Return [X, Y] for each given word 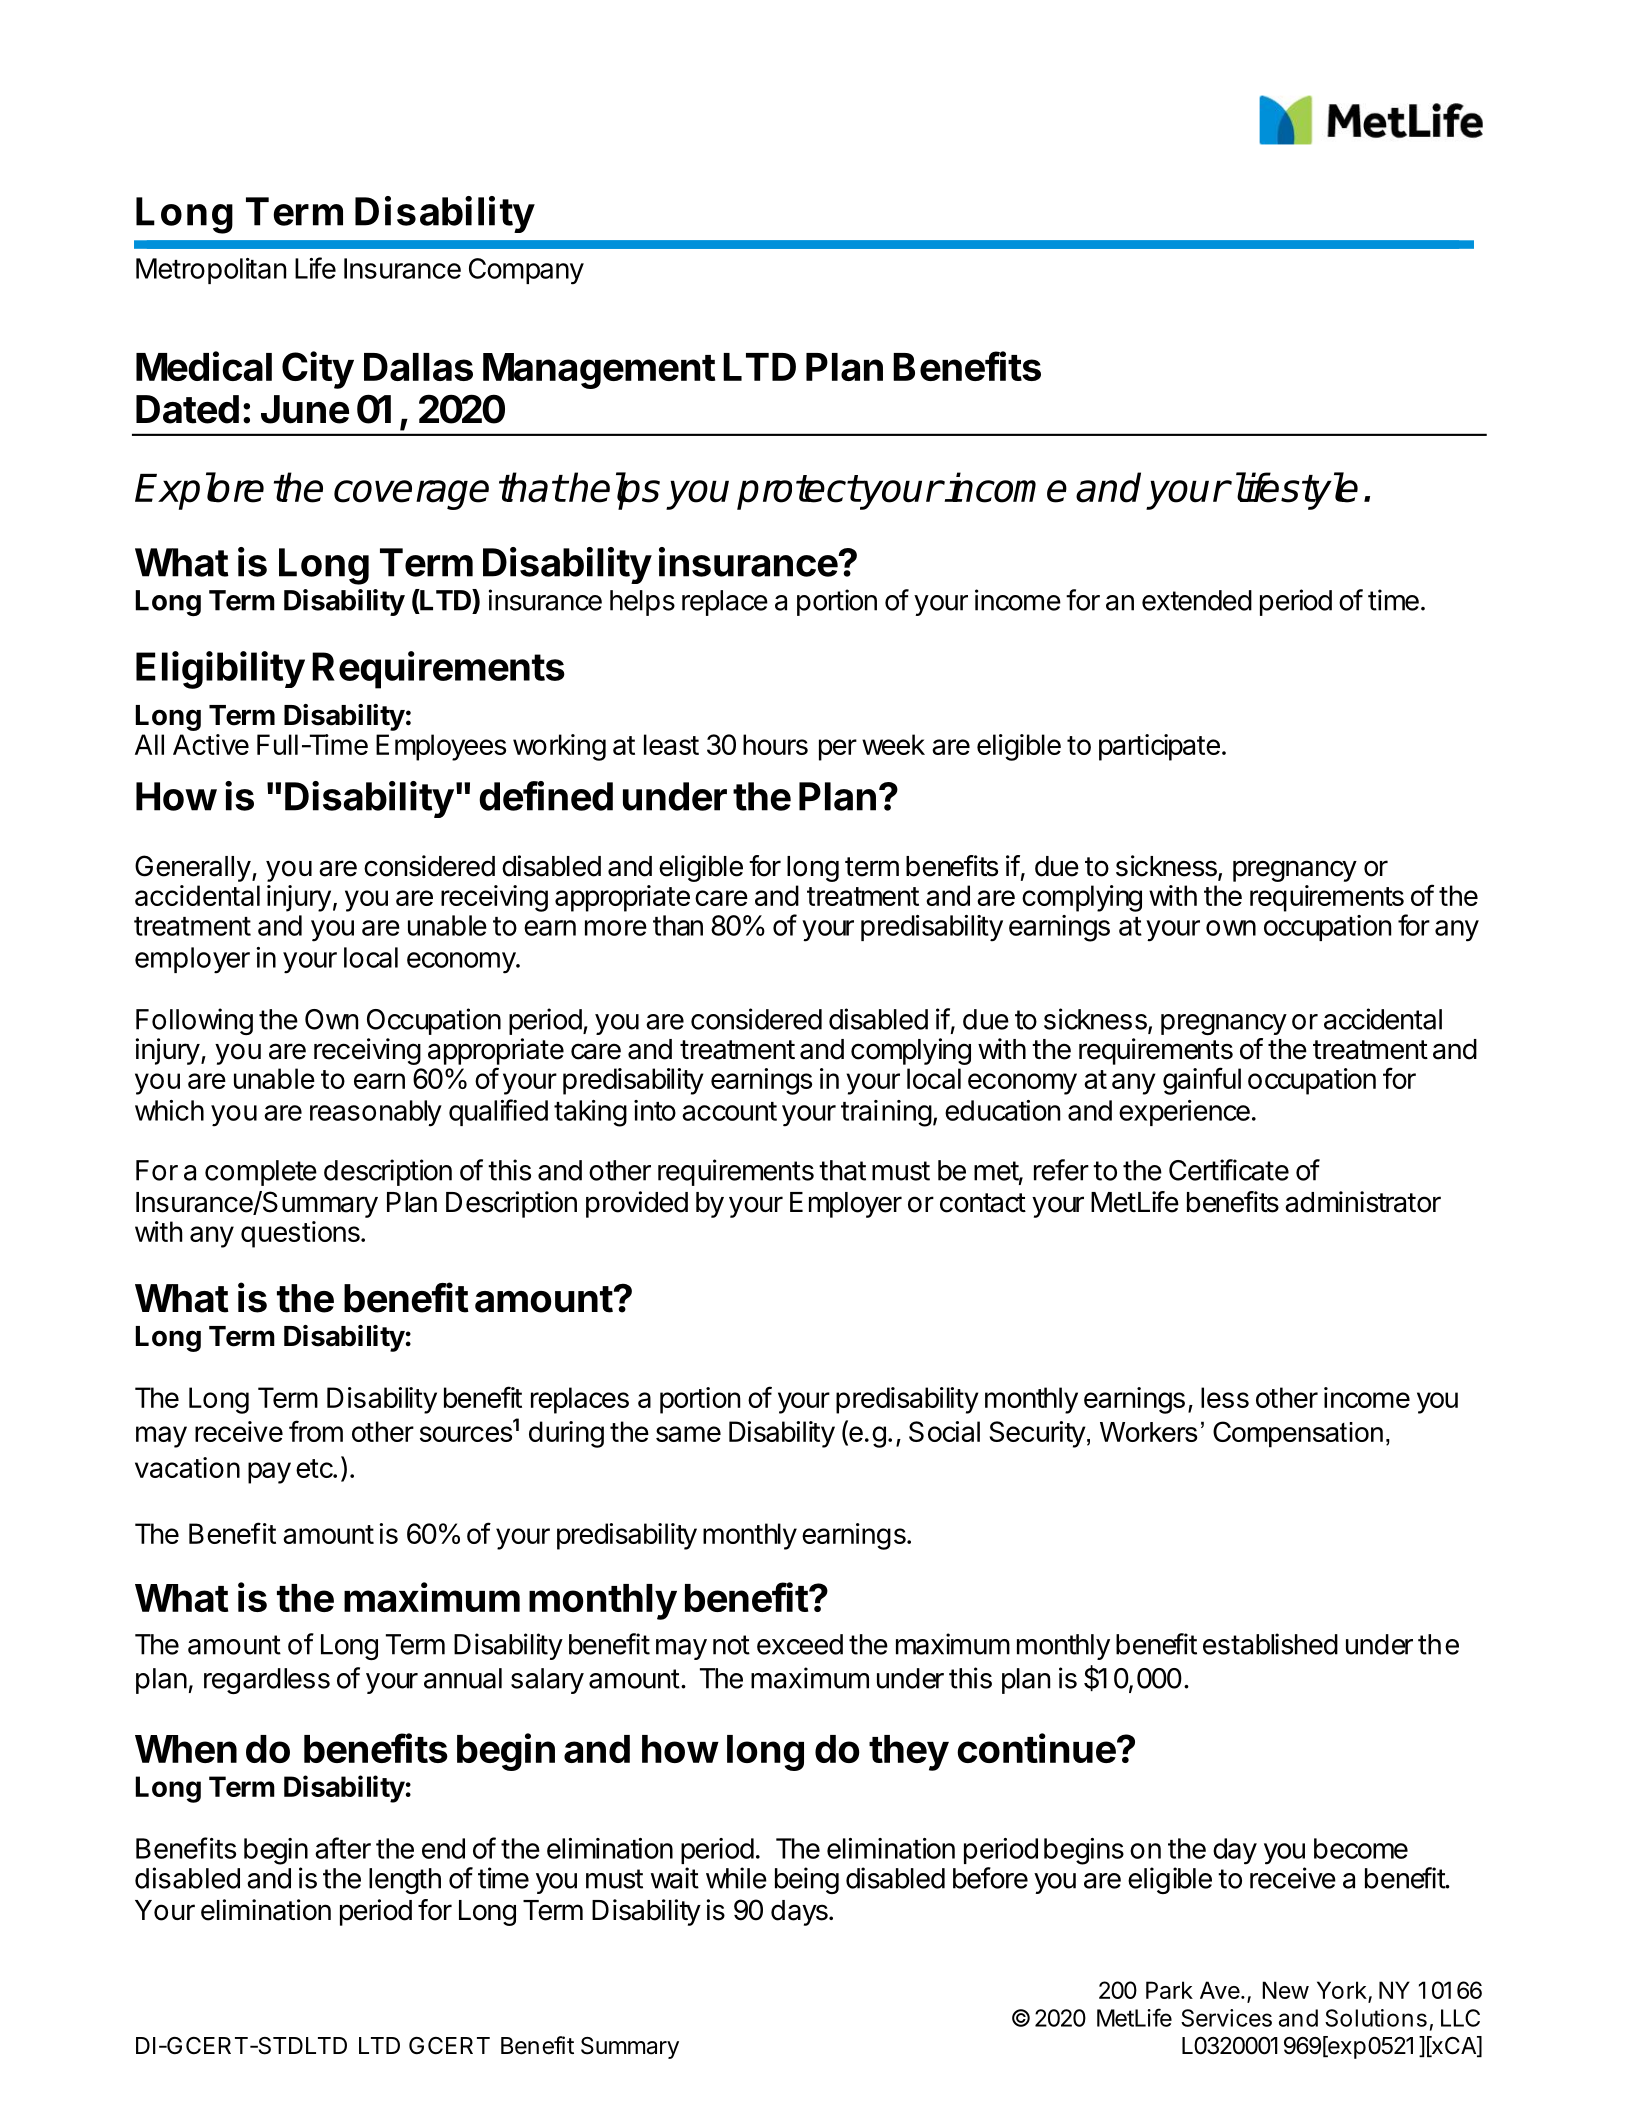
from [316, 1431]
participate [1159, 747]
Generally [193, 868]
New [1285, 1990]
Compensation [1298, 1434]
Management [599, 371]
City [318, 370]
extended [1197, 600]
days [800, 1913]
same [688, 1434]
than [678, 925]
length [405, 1881]
